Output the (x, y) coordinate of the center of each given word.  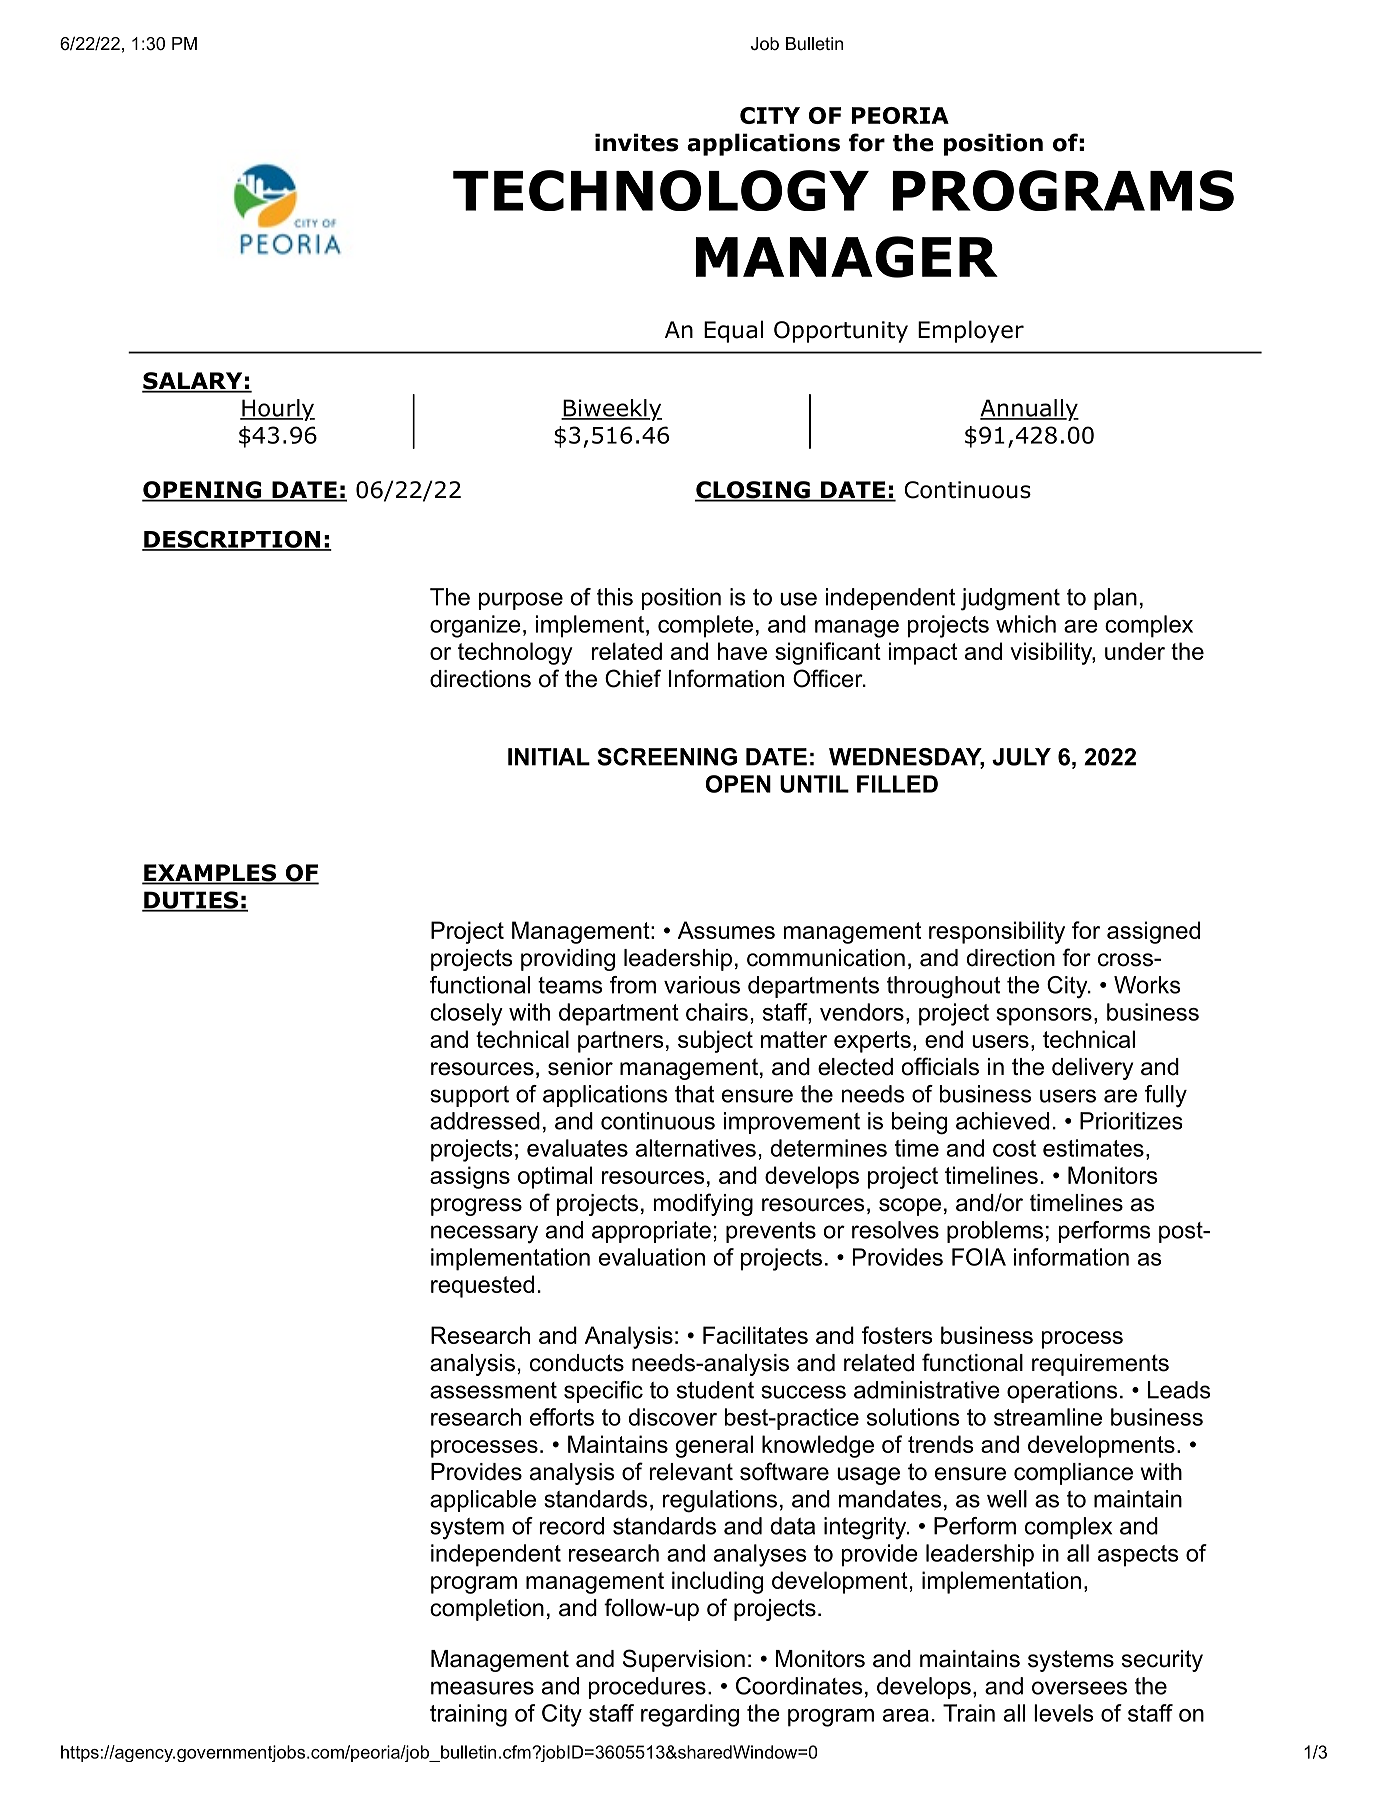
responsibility (997, 932)
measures (482, 1688)
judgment (1010, 599)
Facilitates (755, 1335)
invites (636, 142)
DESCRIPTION (232, 540)
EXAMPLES (210, 874)
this (615, 597)
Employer (971, 331)
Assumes (726, 930)
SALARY (193, 382)
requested (482, 1286)
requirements (1100, 1365)
